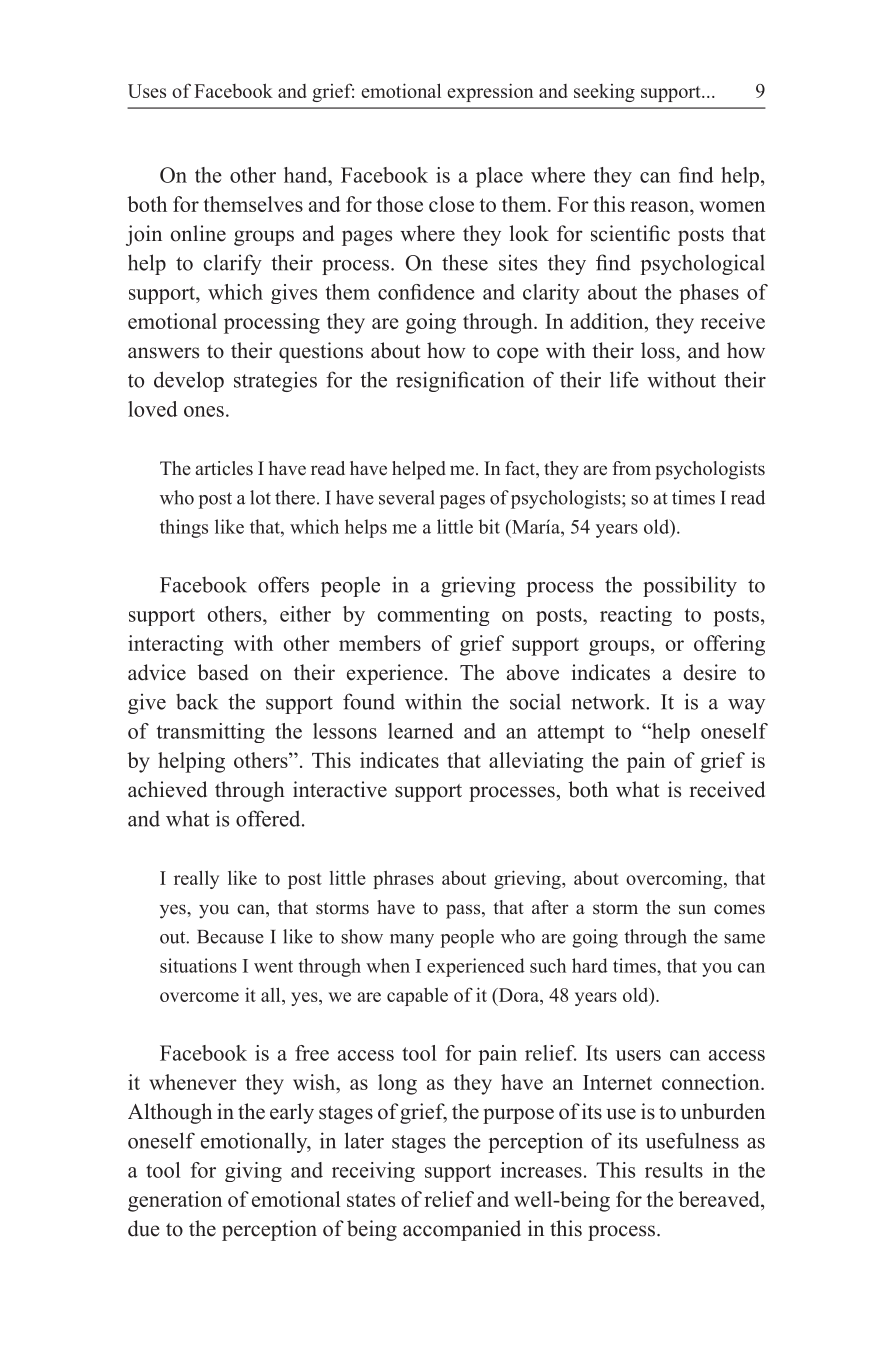 The image size is (893, 1372). Describe the element at coordinates (196, 879) in the page. I see `really` at that location.
